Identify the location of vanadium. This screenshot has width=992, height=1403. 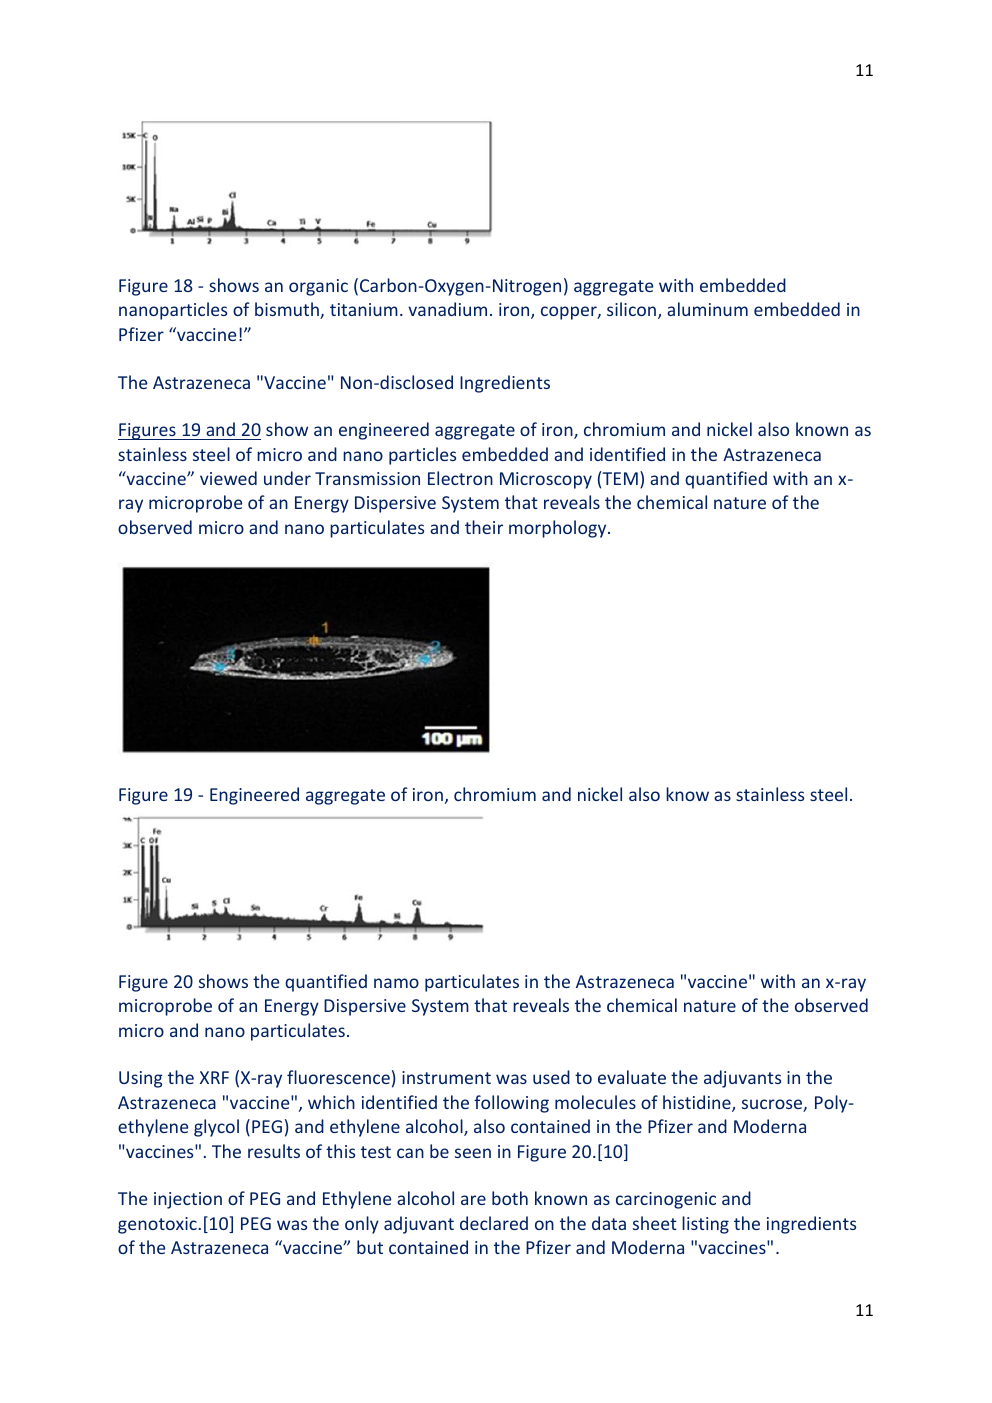
(447, 309).
